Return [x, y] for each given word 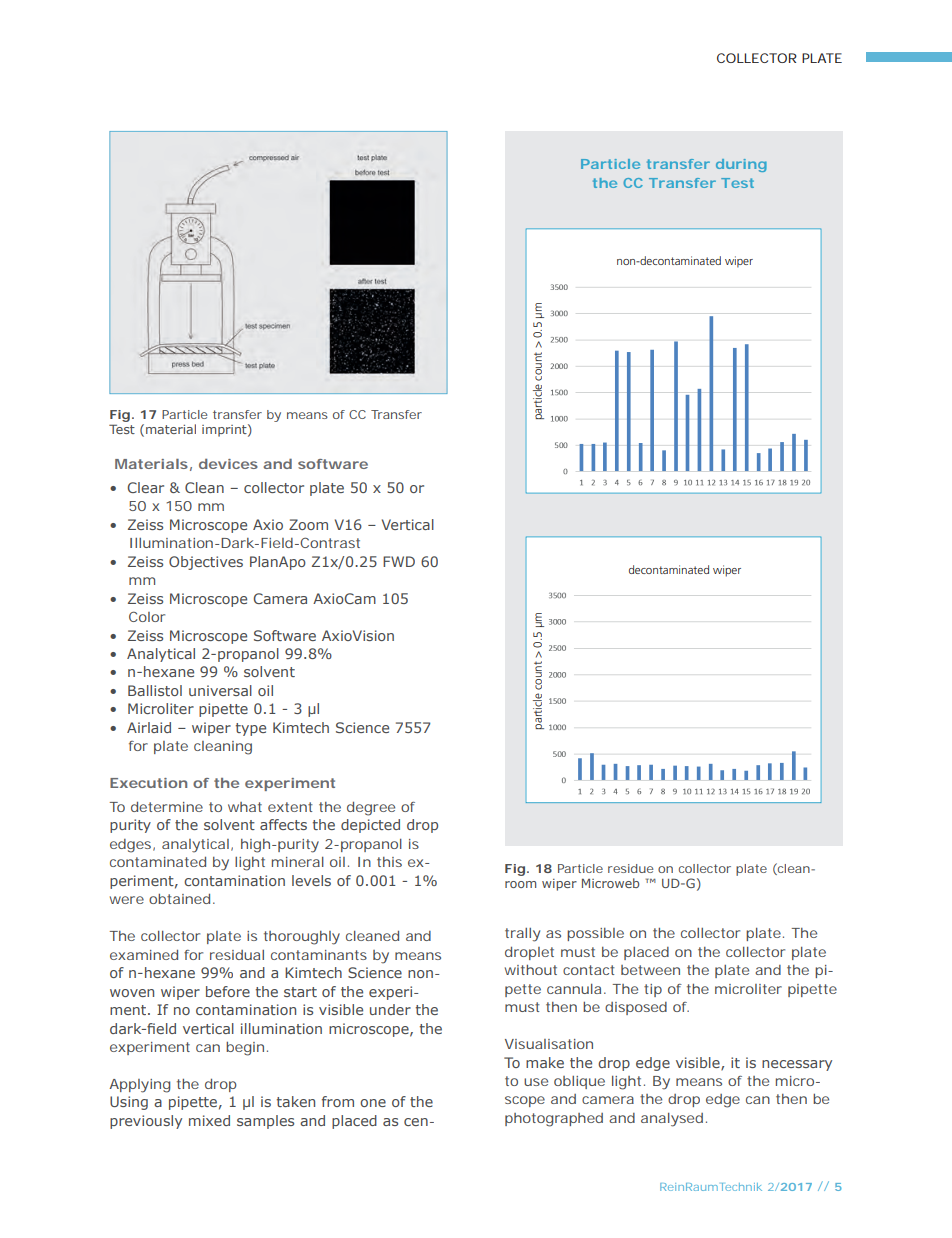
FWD [399, 561]
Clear [145, 487]
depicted [370, 826]
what [245, 807]
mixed [209, 1120]
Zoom [308, 524]
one [373, 1103]
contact [589, 970]
